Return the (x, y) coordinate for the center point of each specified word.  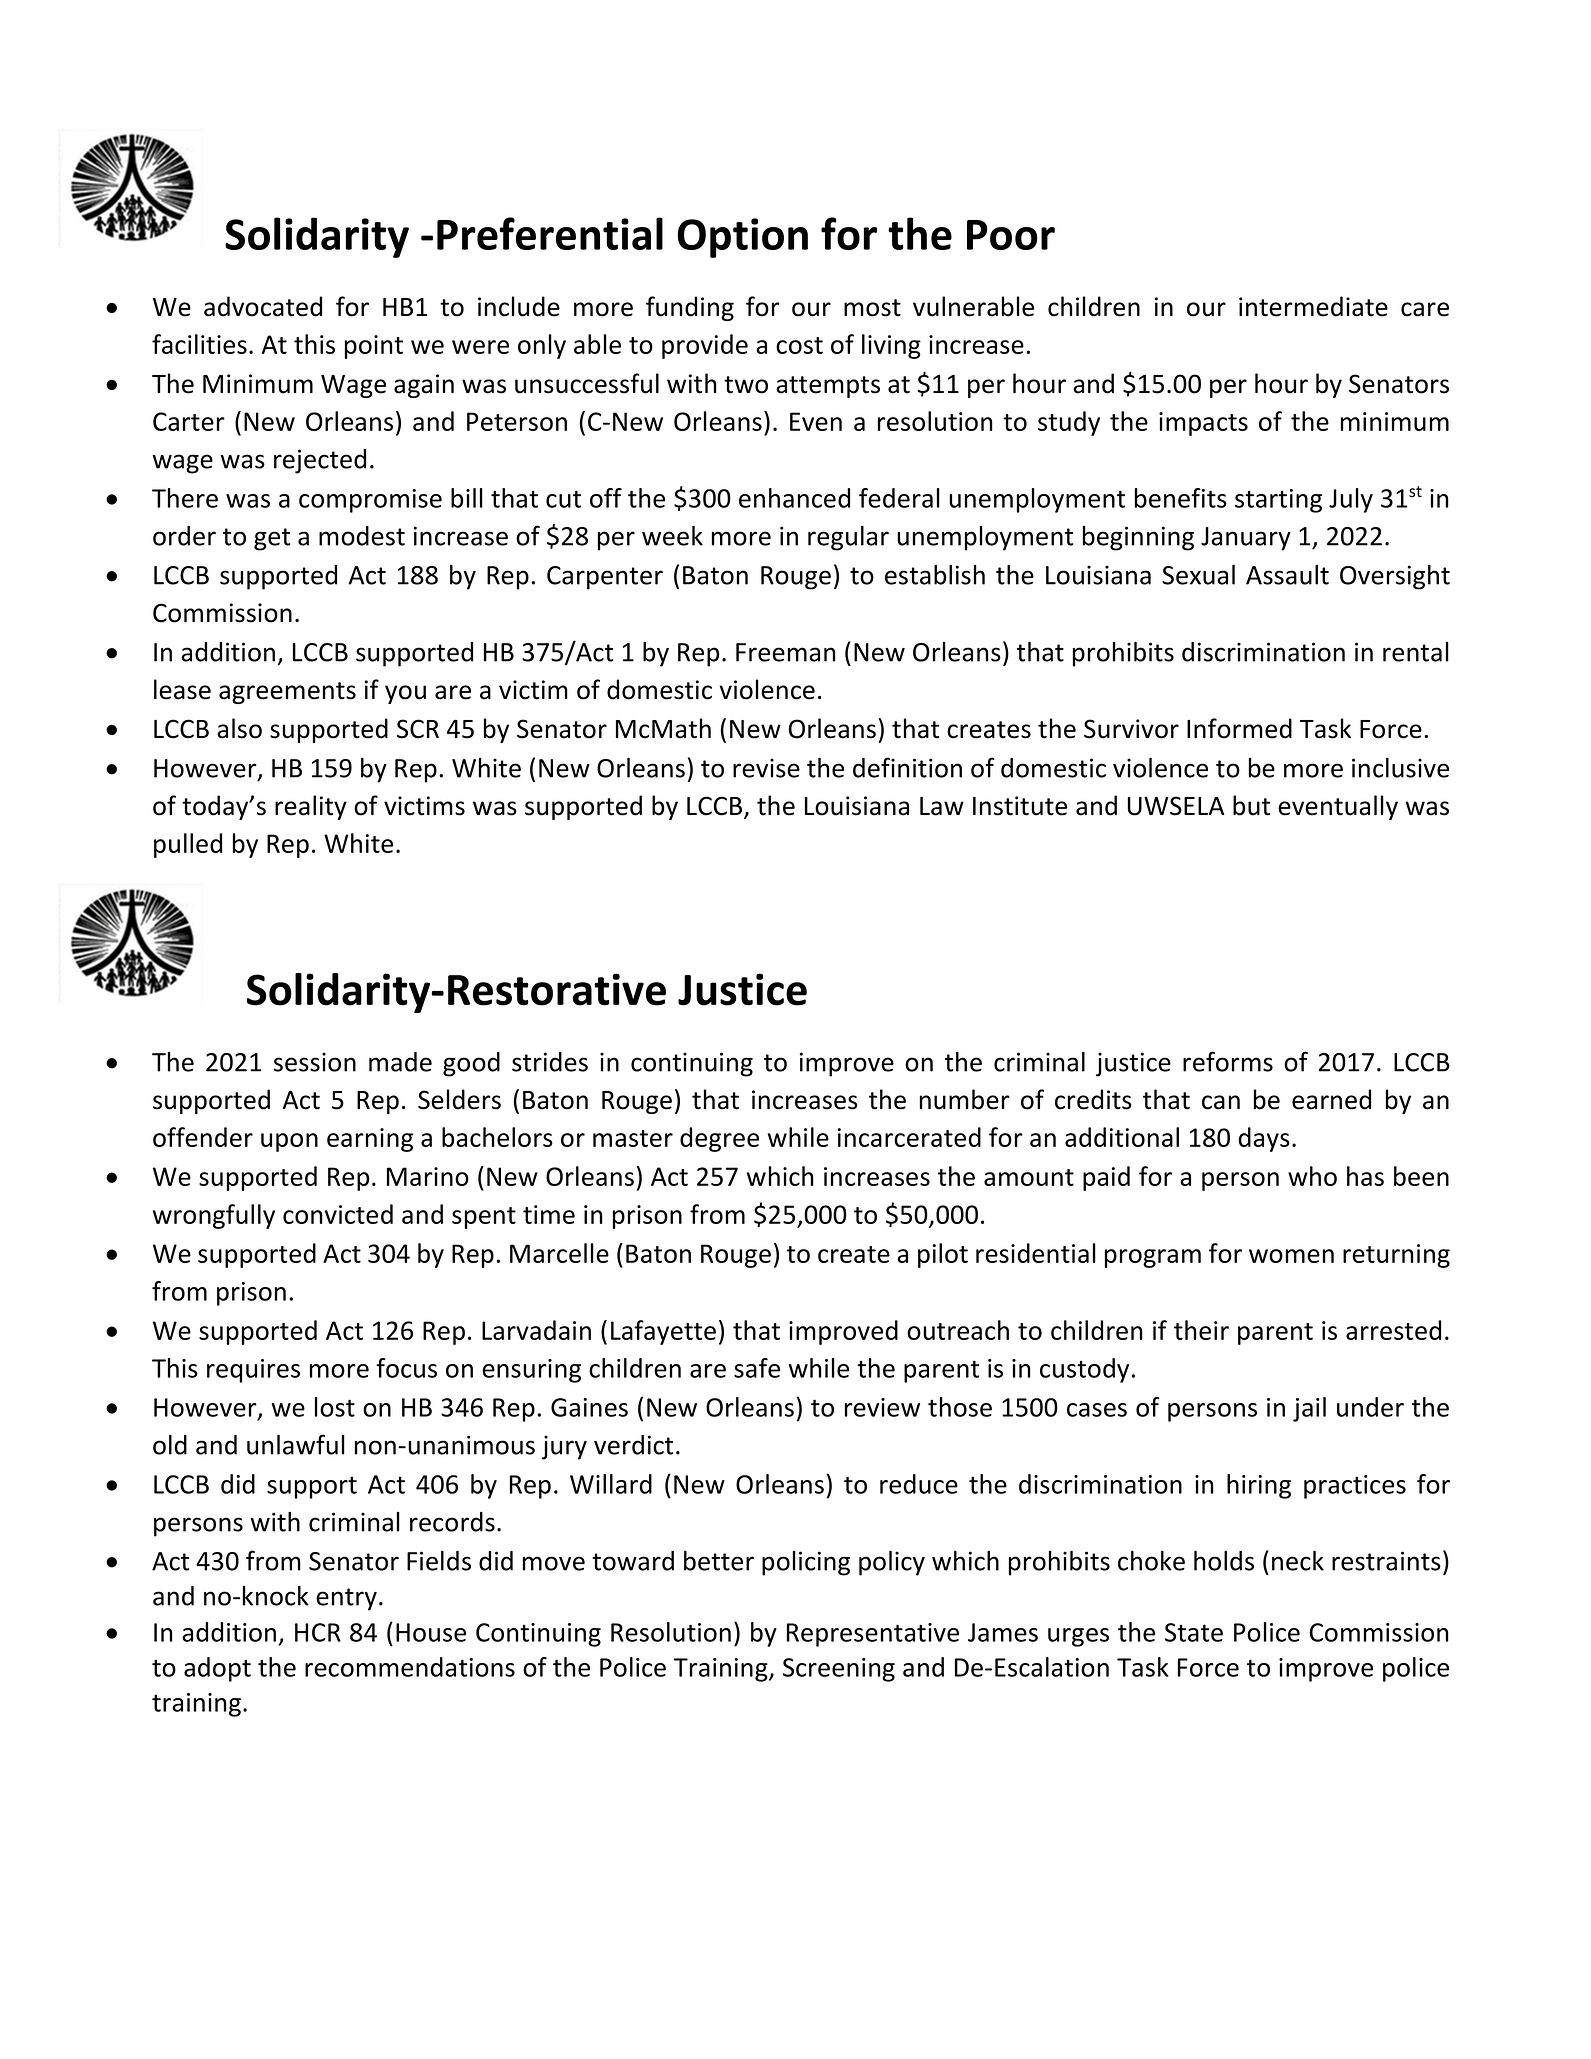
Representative (873, 1635)
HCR (318, 1632)
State (1194, 1632)
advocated (263, 306)
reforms (1228, 1061)
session (315, 1062)
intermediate (1313, 306)
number (965, 1099)
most (872, 308)
